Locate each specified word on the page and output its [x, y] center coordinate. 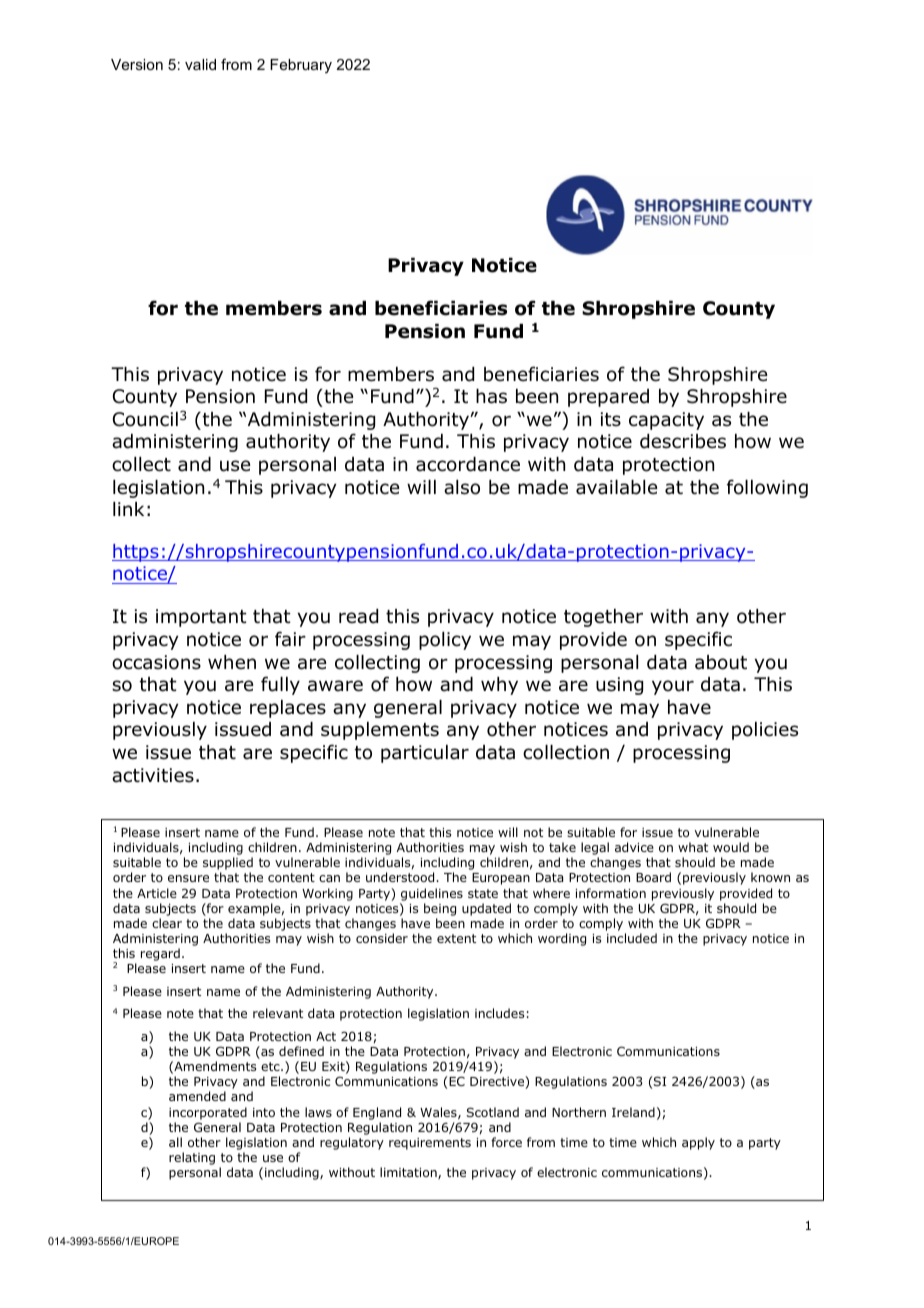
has [491, 396]
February [301, 66]
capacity [666, 421]
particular [425, 754]
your [673, 687]
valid [200, 64]
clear [167, 923]
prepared [608, 398]
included [632, 938]
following [767, 488]
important [201, 618]
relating [192, 1158]
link [128, 509]
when [232, 662]
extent [456, 938]
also [462, 487]
